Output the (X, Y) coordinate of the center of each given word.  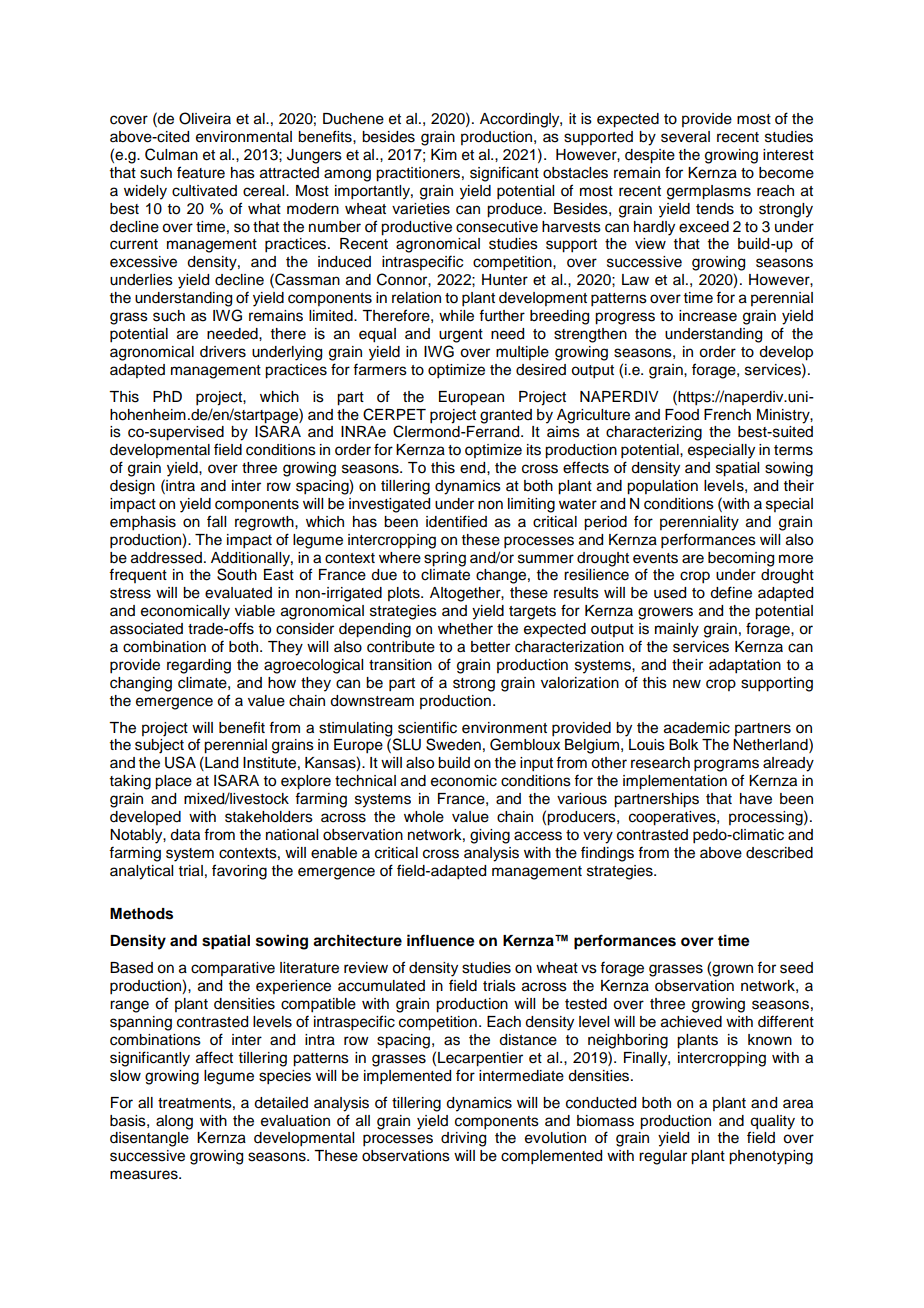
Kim (444, 154)
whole (424, 817)
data (185, 835)
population (662, 487)
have (756, 799)
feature (201, 172)
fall (216, 521)
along (174, 1122)
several (685, 137)
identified (456, 521)
